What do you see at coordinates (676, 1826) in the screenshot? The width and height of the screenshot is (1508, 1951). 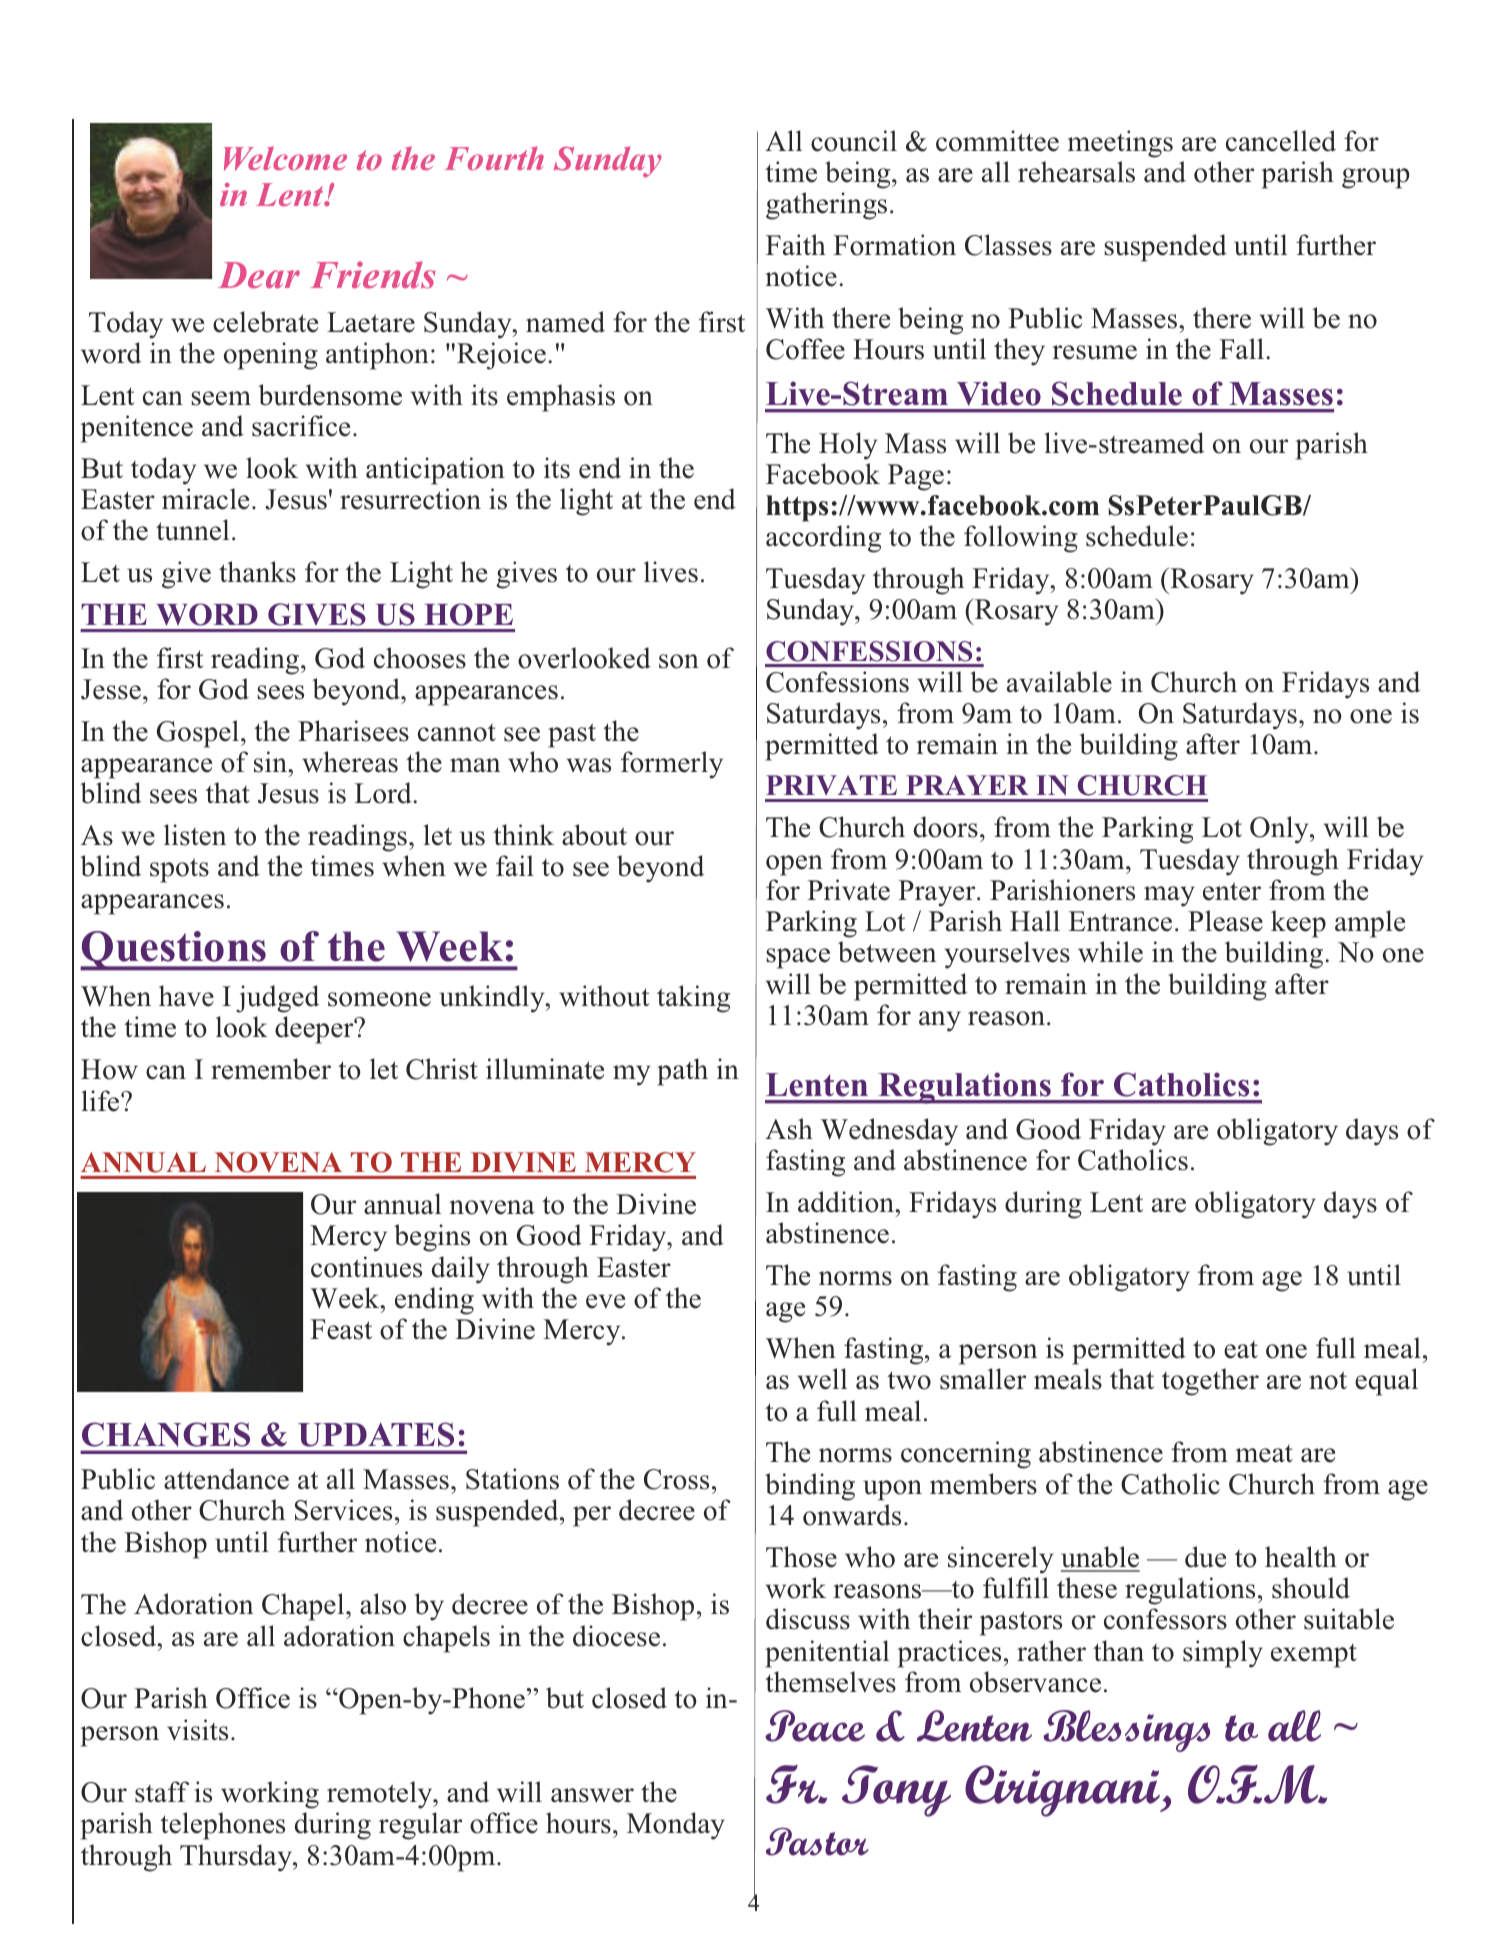 I see `Monday` at bounding box center [676, 1826].
